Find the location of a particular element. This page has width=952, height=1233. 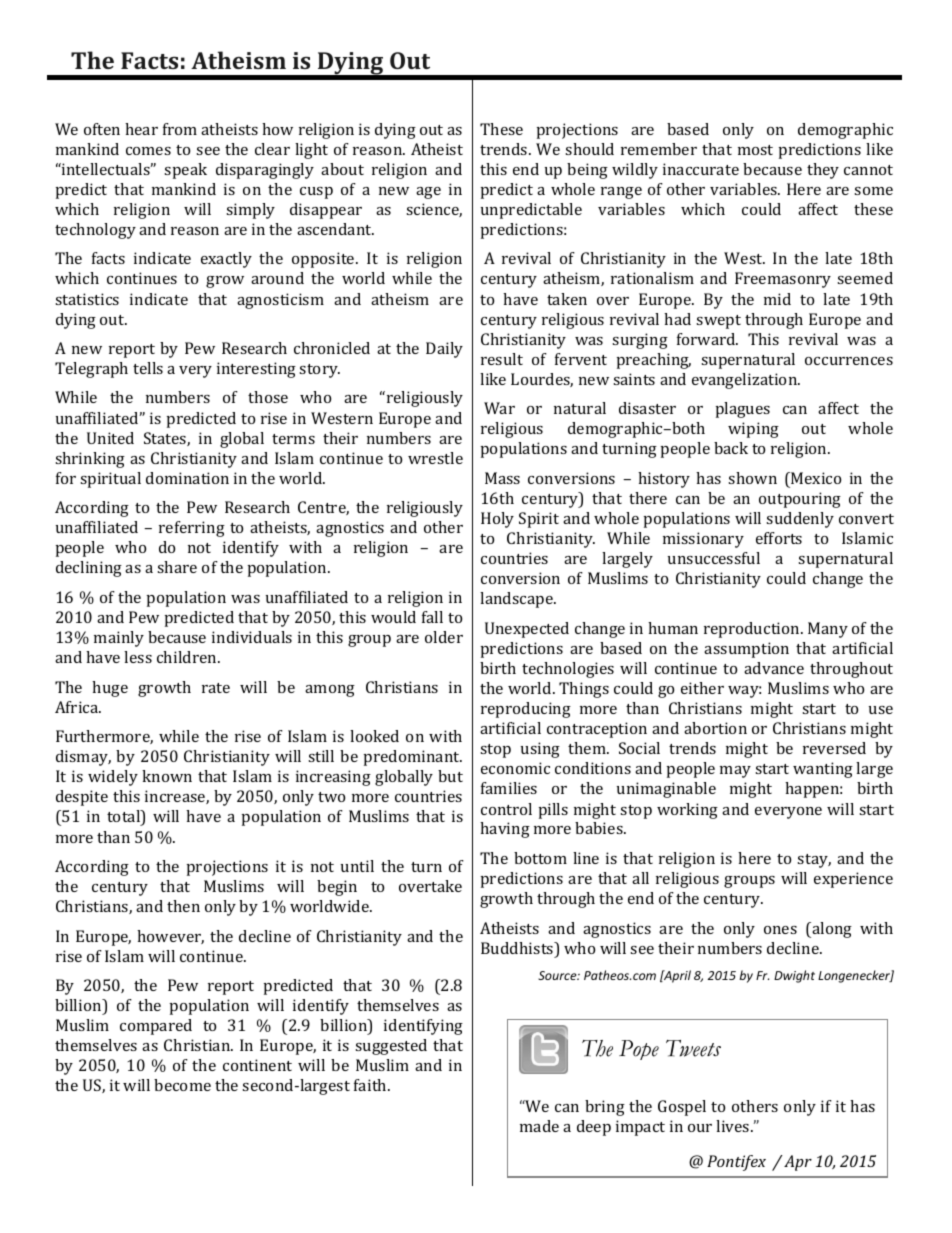

made is located at coordinates (539, 1126).
